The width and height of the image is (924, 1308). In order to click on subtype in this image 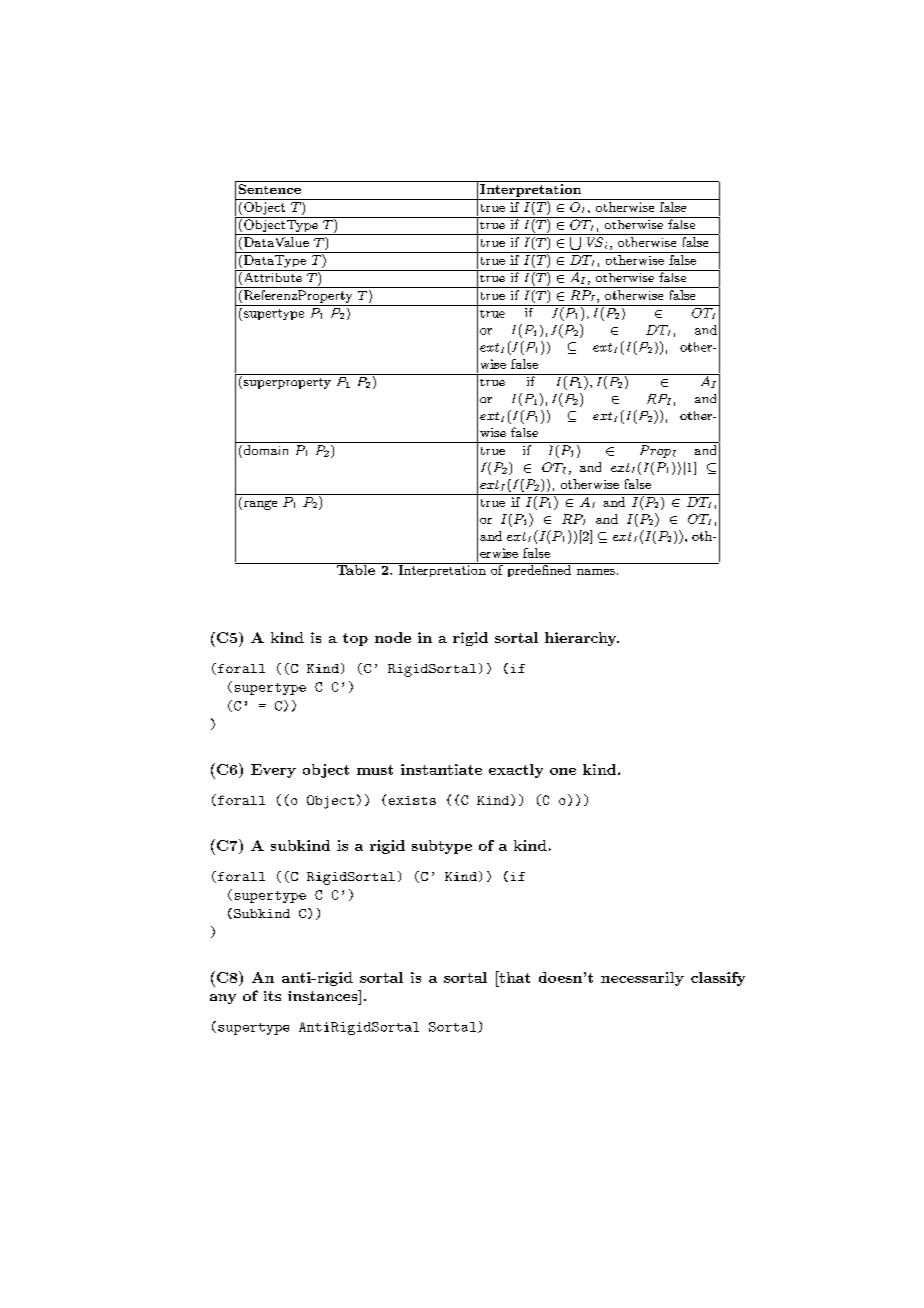, I will do `click(442, 847)`.
